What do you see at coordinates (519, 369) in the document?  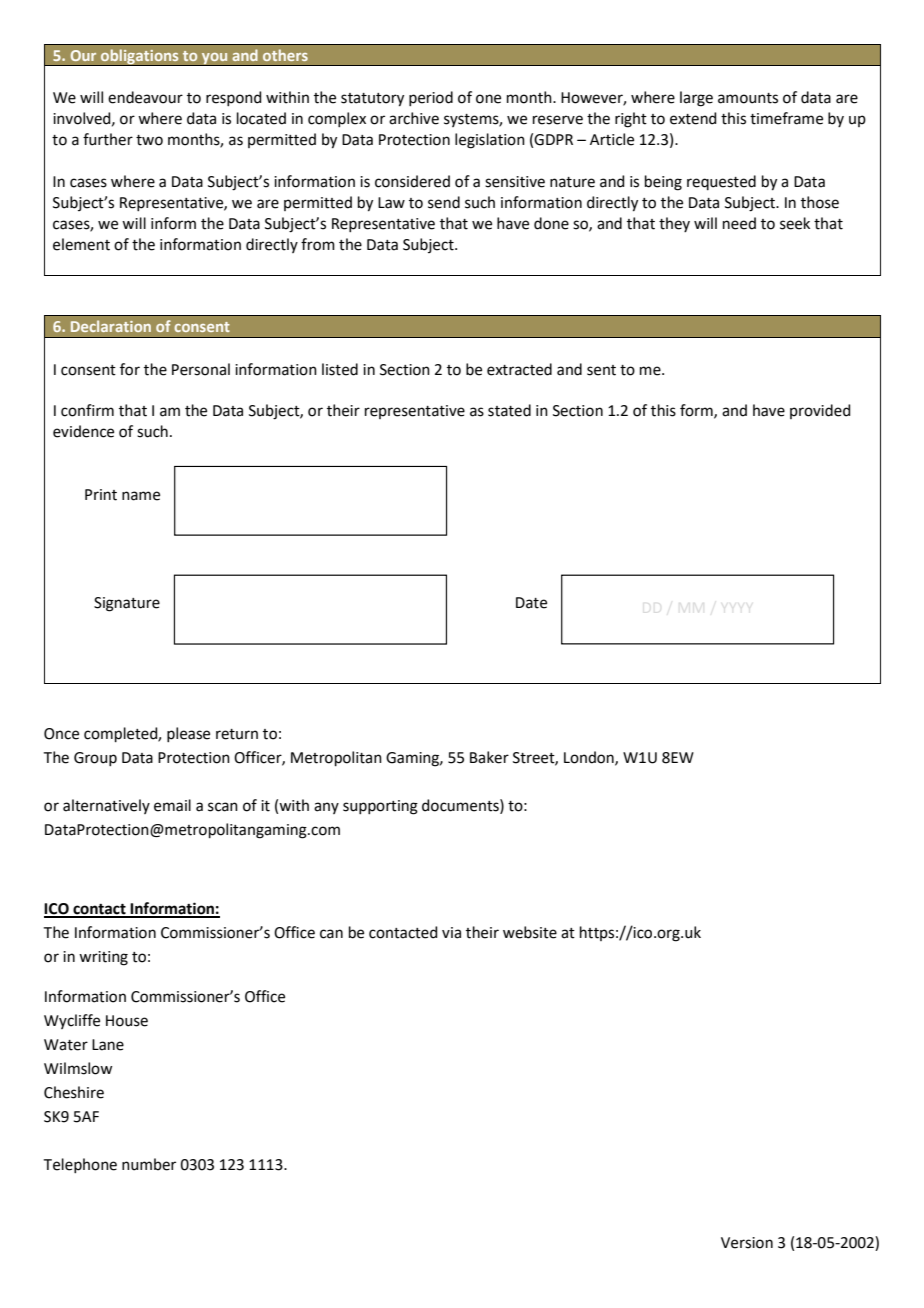 I see `extracted` at bounding box center [519, 369].
